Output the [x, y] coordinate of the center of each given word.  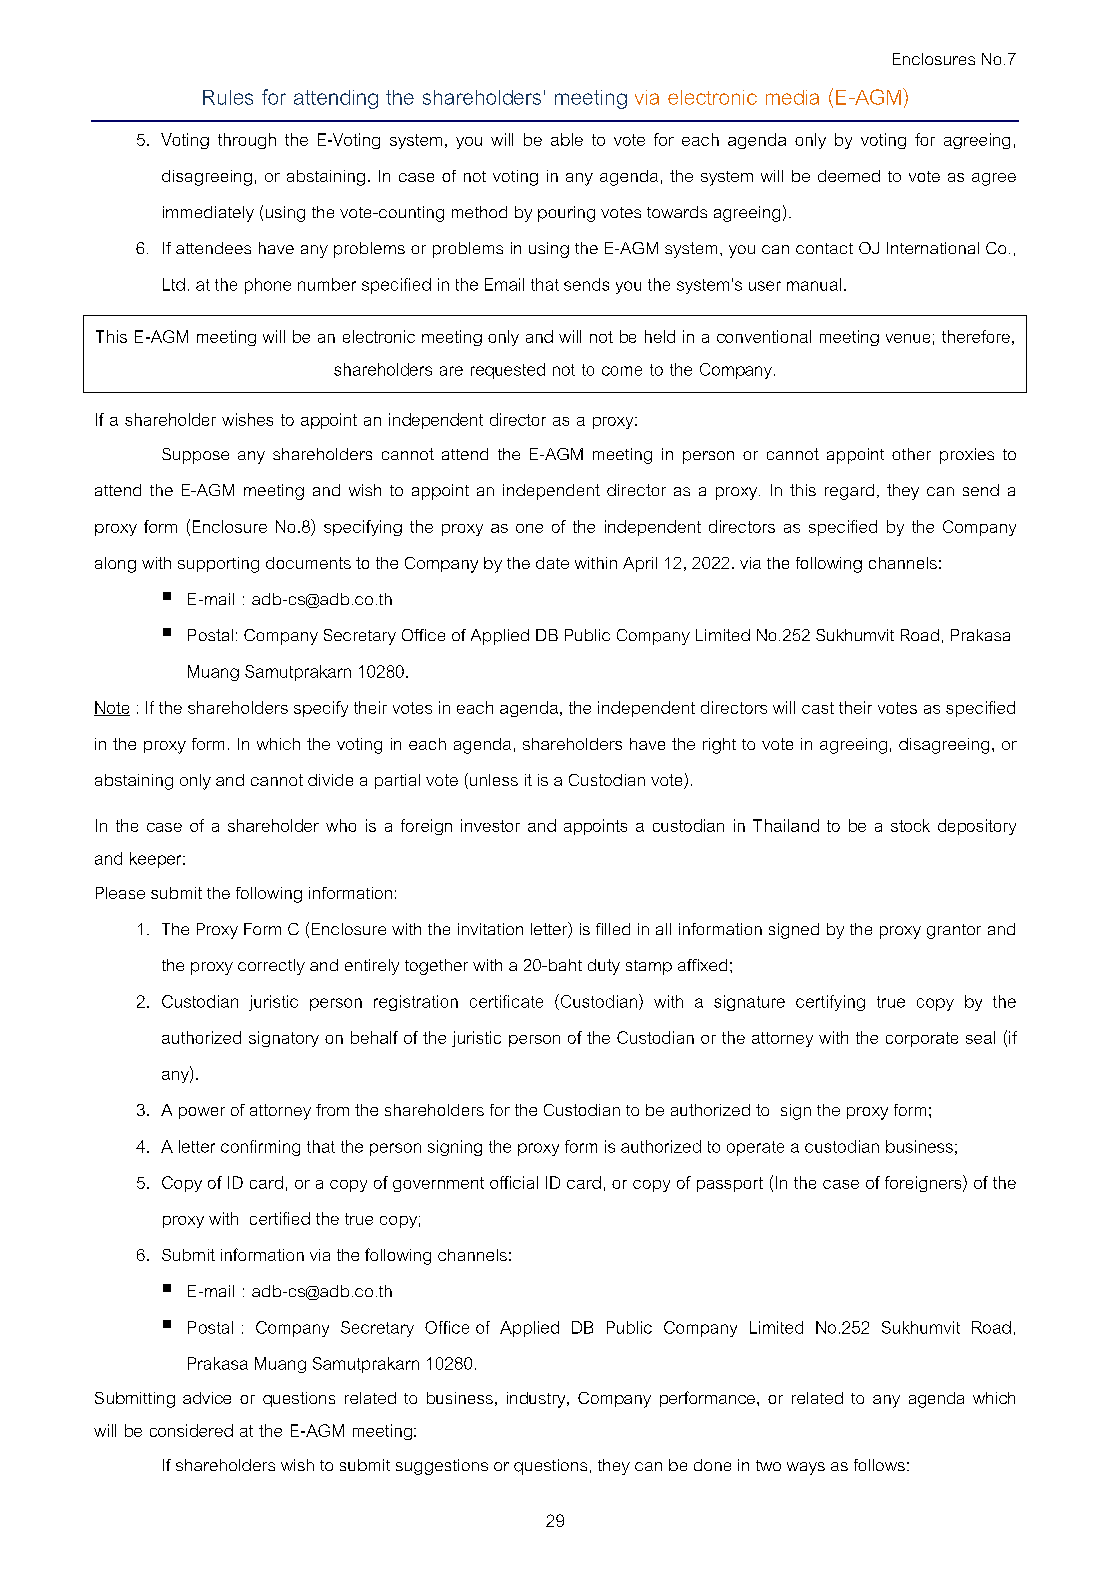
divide [330, 780]
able [567, 139]
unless [494, 780]
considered [191, 1430]
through [247, 141]
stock [910, 825]
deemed [849, 176]
